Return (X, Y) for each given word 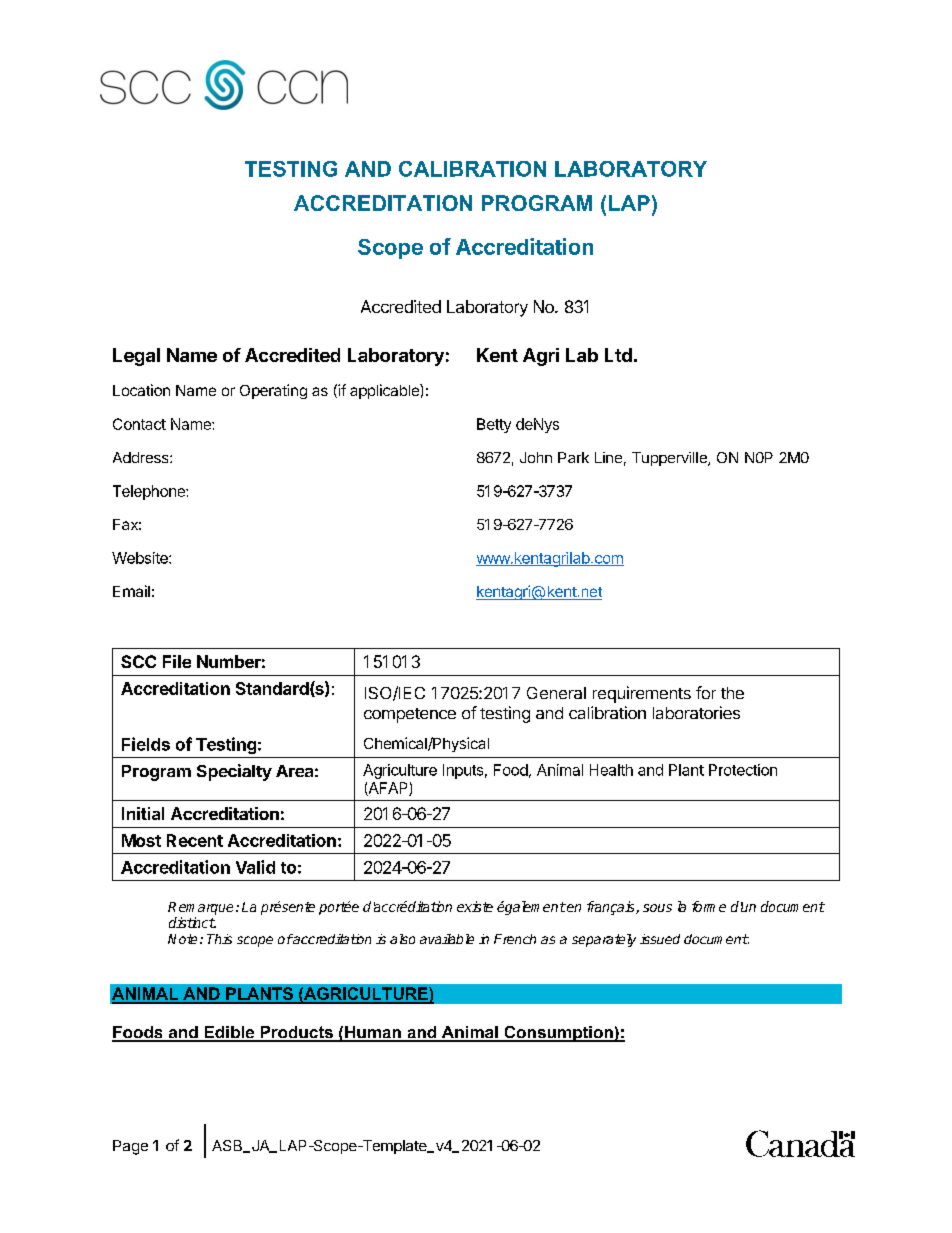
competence (410, 715)
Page (130, 1147)
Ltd (618, 355)
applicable (385, 391)
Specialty (234, 772)
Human (373, 1033)
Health (611, 770)
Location (141, 390)
